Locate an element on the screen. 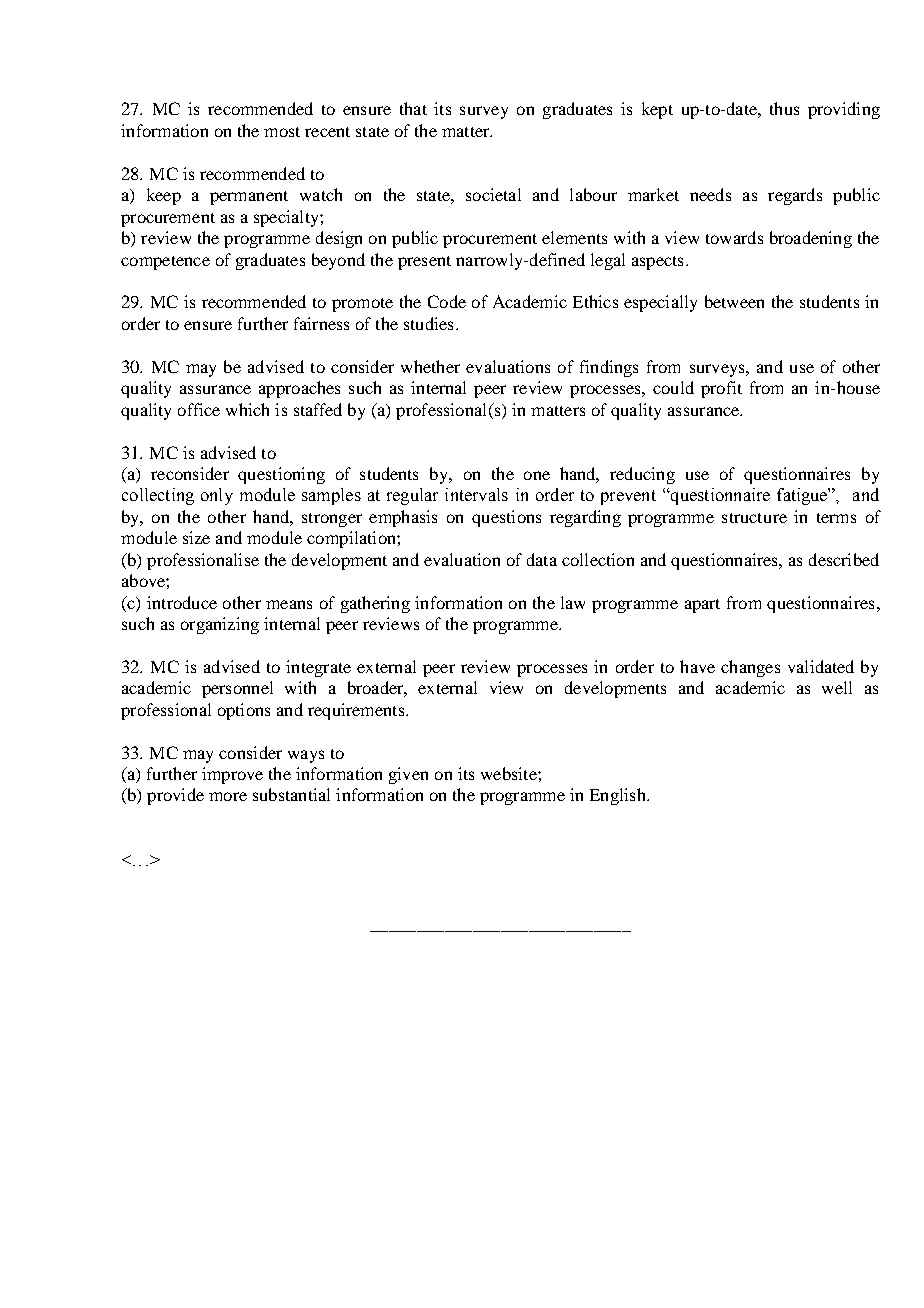 Image resolution: width=924 pixels, height=1308 pixels. website is located at coordinates (510, 773).
